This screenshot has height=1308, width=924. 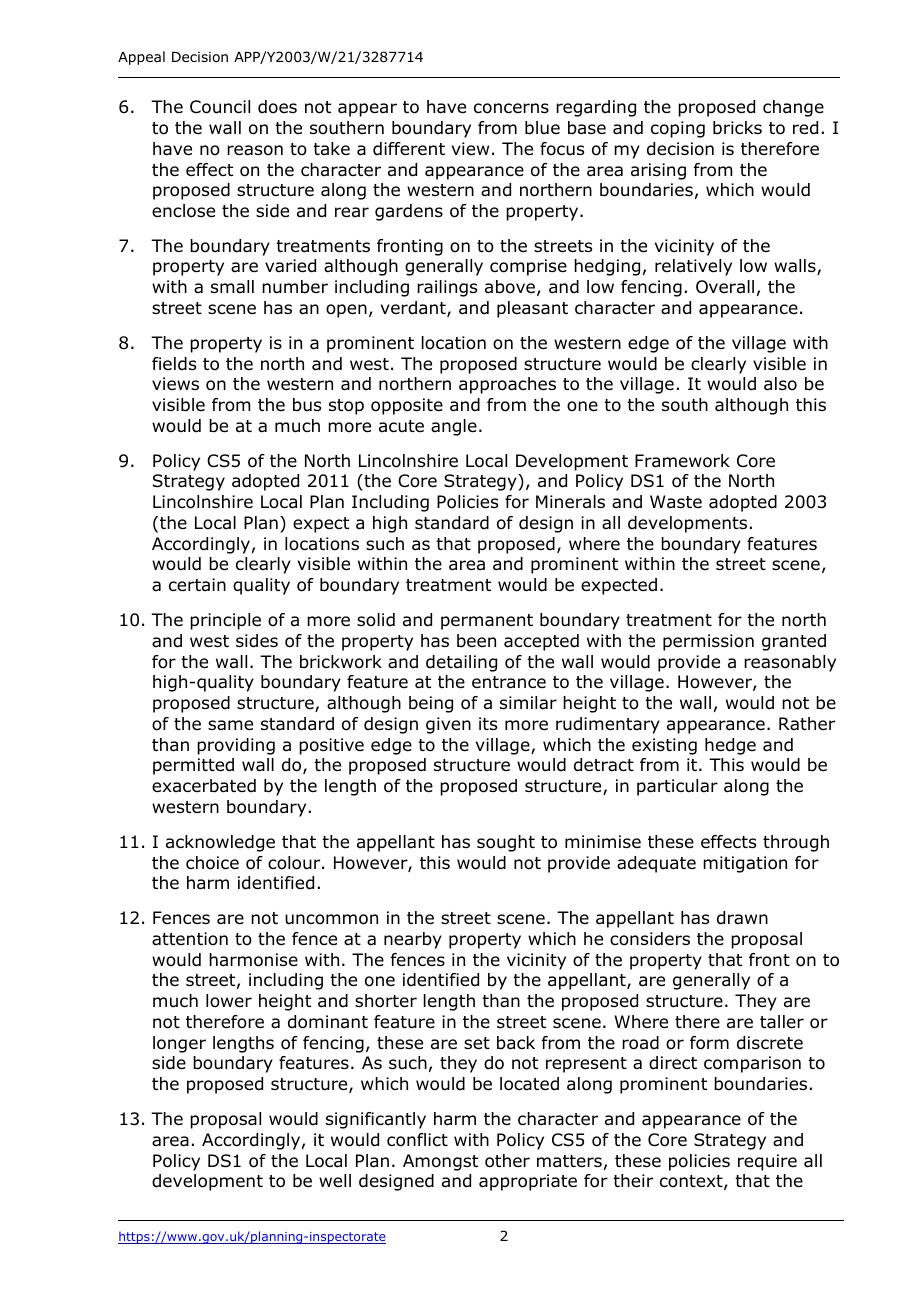 What do you see at coordinates (664, 746) in the screenshot?
I see `existing` at bounding box center [664, 746].
